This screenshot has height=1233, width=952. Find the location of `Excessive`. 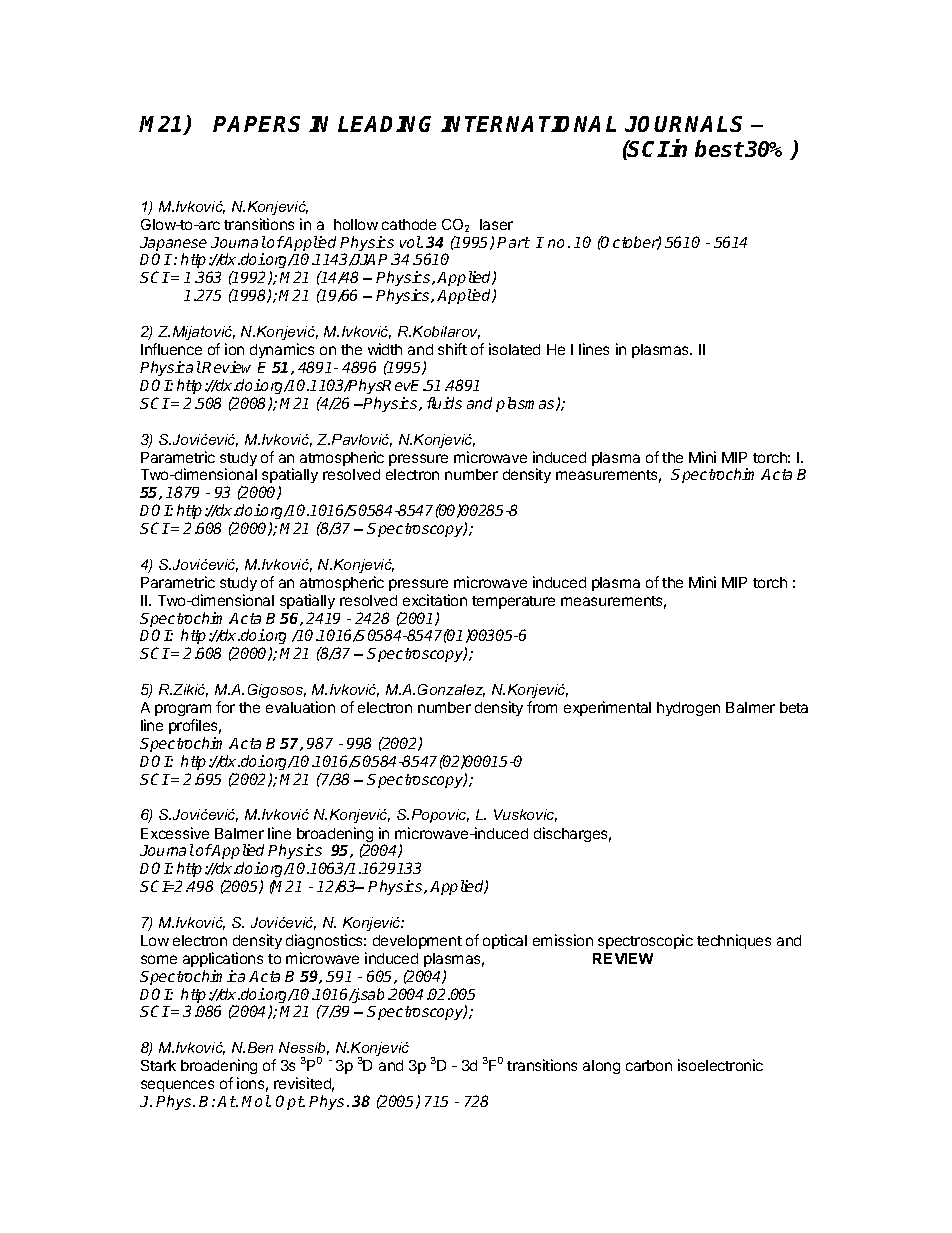

Excessive is located at coordinates (175, 833).
